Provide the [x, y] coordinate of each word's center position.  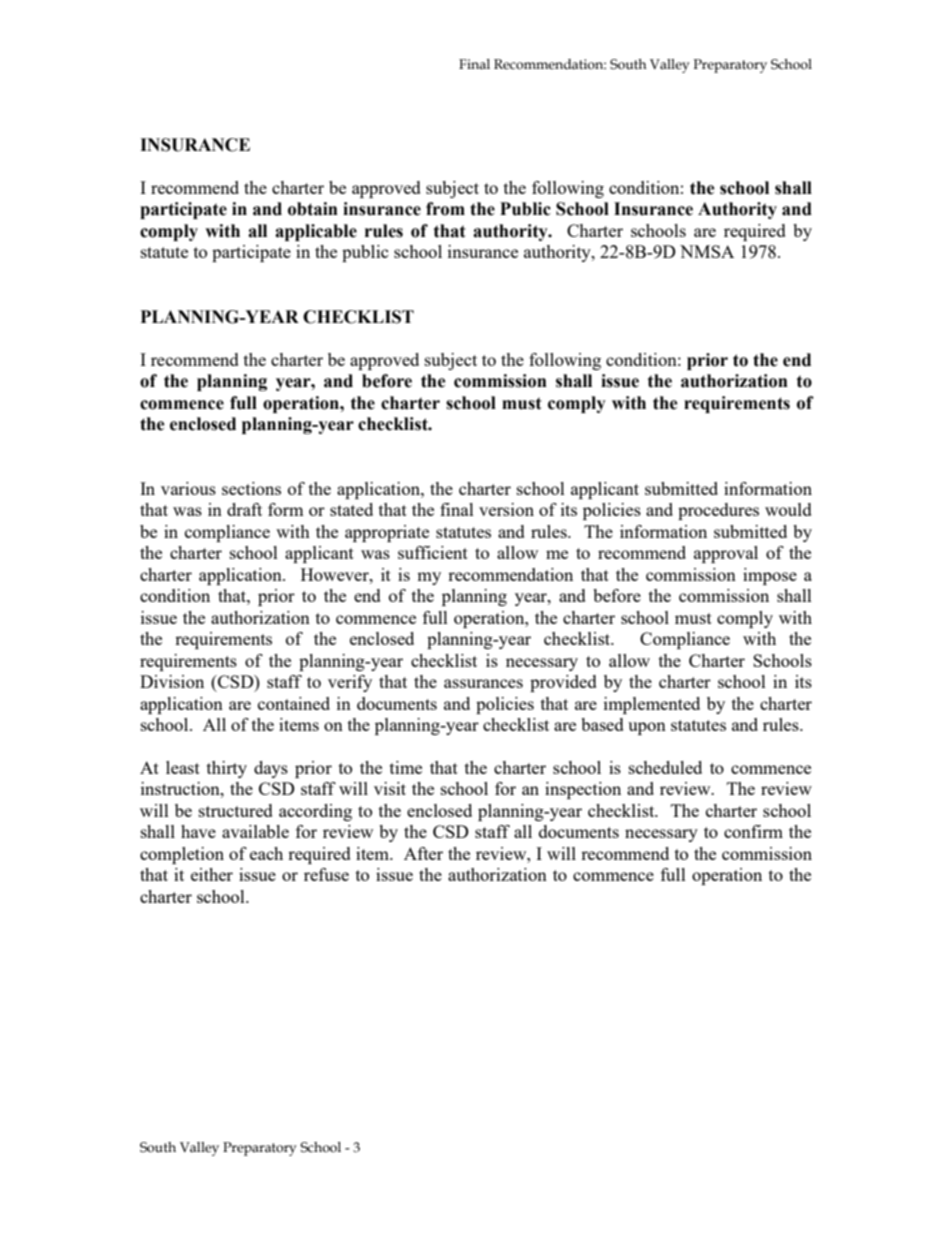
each [266, 853]
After [423, 853]
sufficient [433, 552]
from [445, 209]
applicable [316, 232]
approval [726, 554]
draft [244, 509]
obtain [313, 209]
